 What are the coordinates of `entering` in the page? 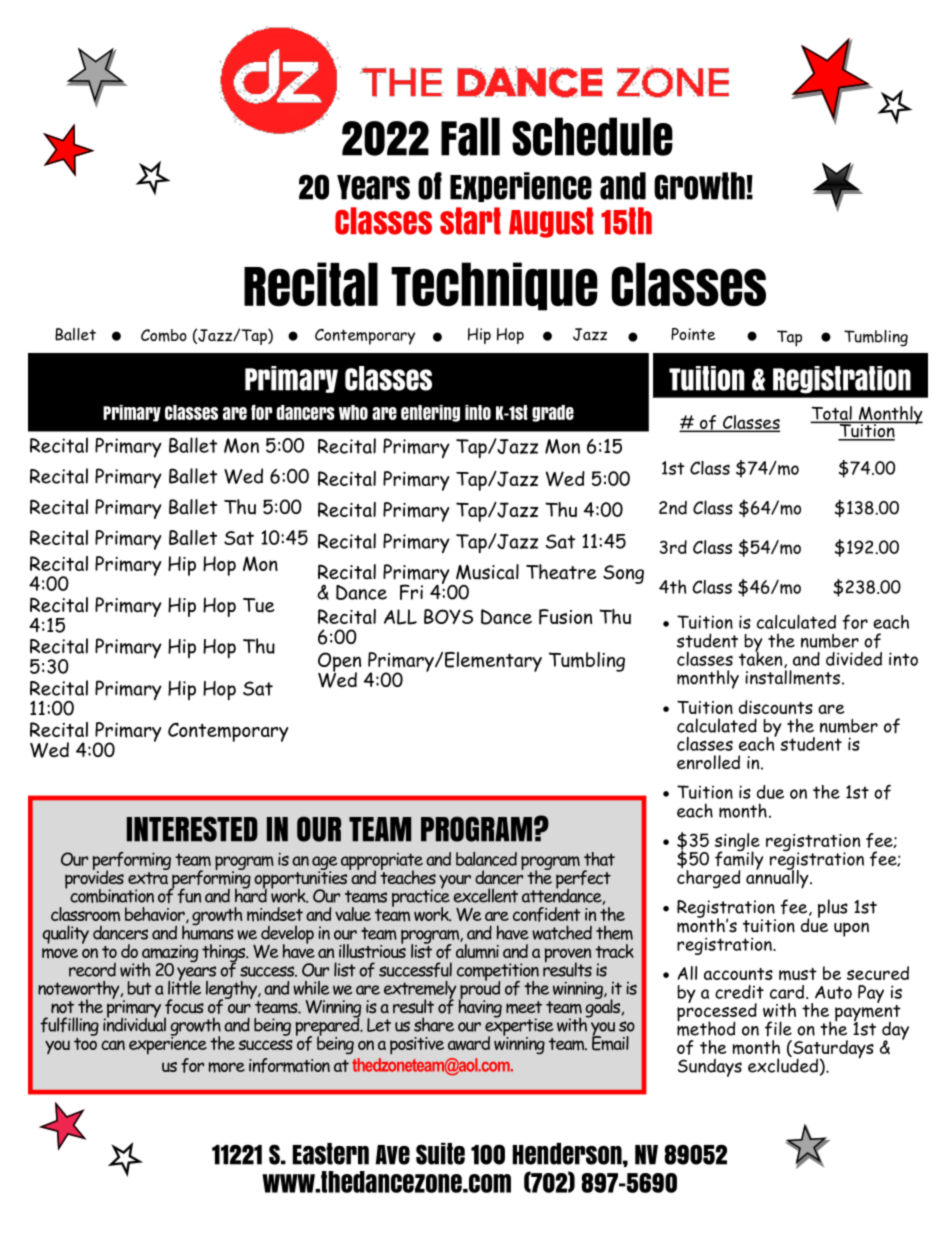 It's located at (430, 413).
